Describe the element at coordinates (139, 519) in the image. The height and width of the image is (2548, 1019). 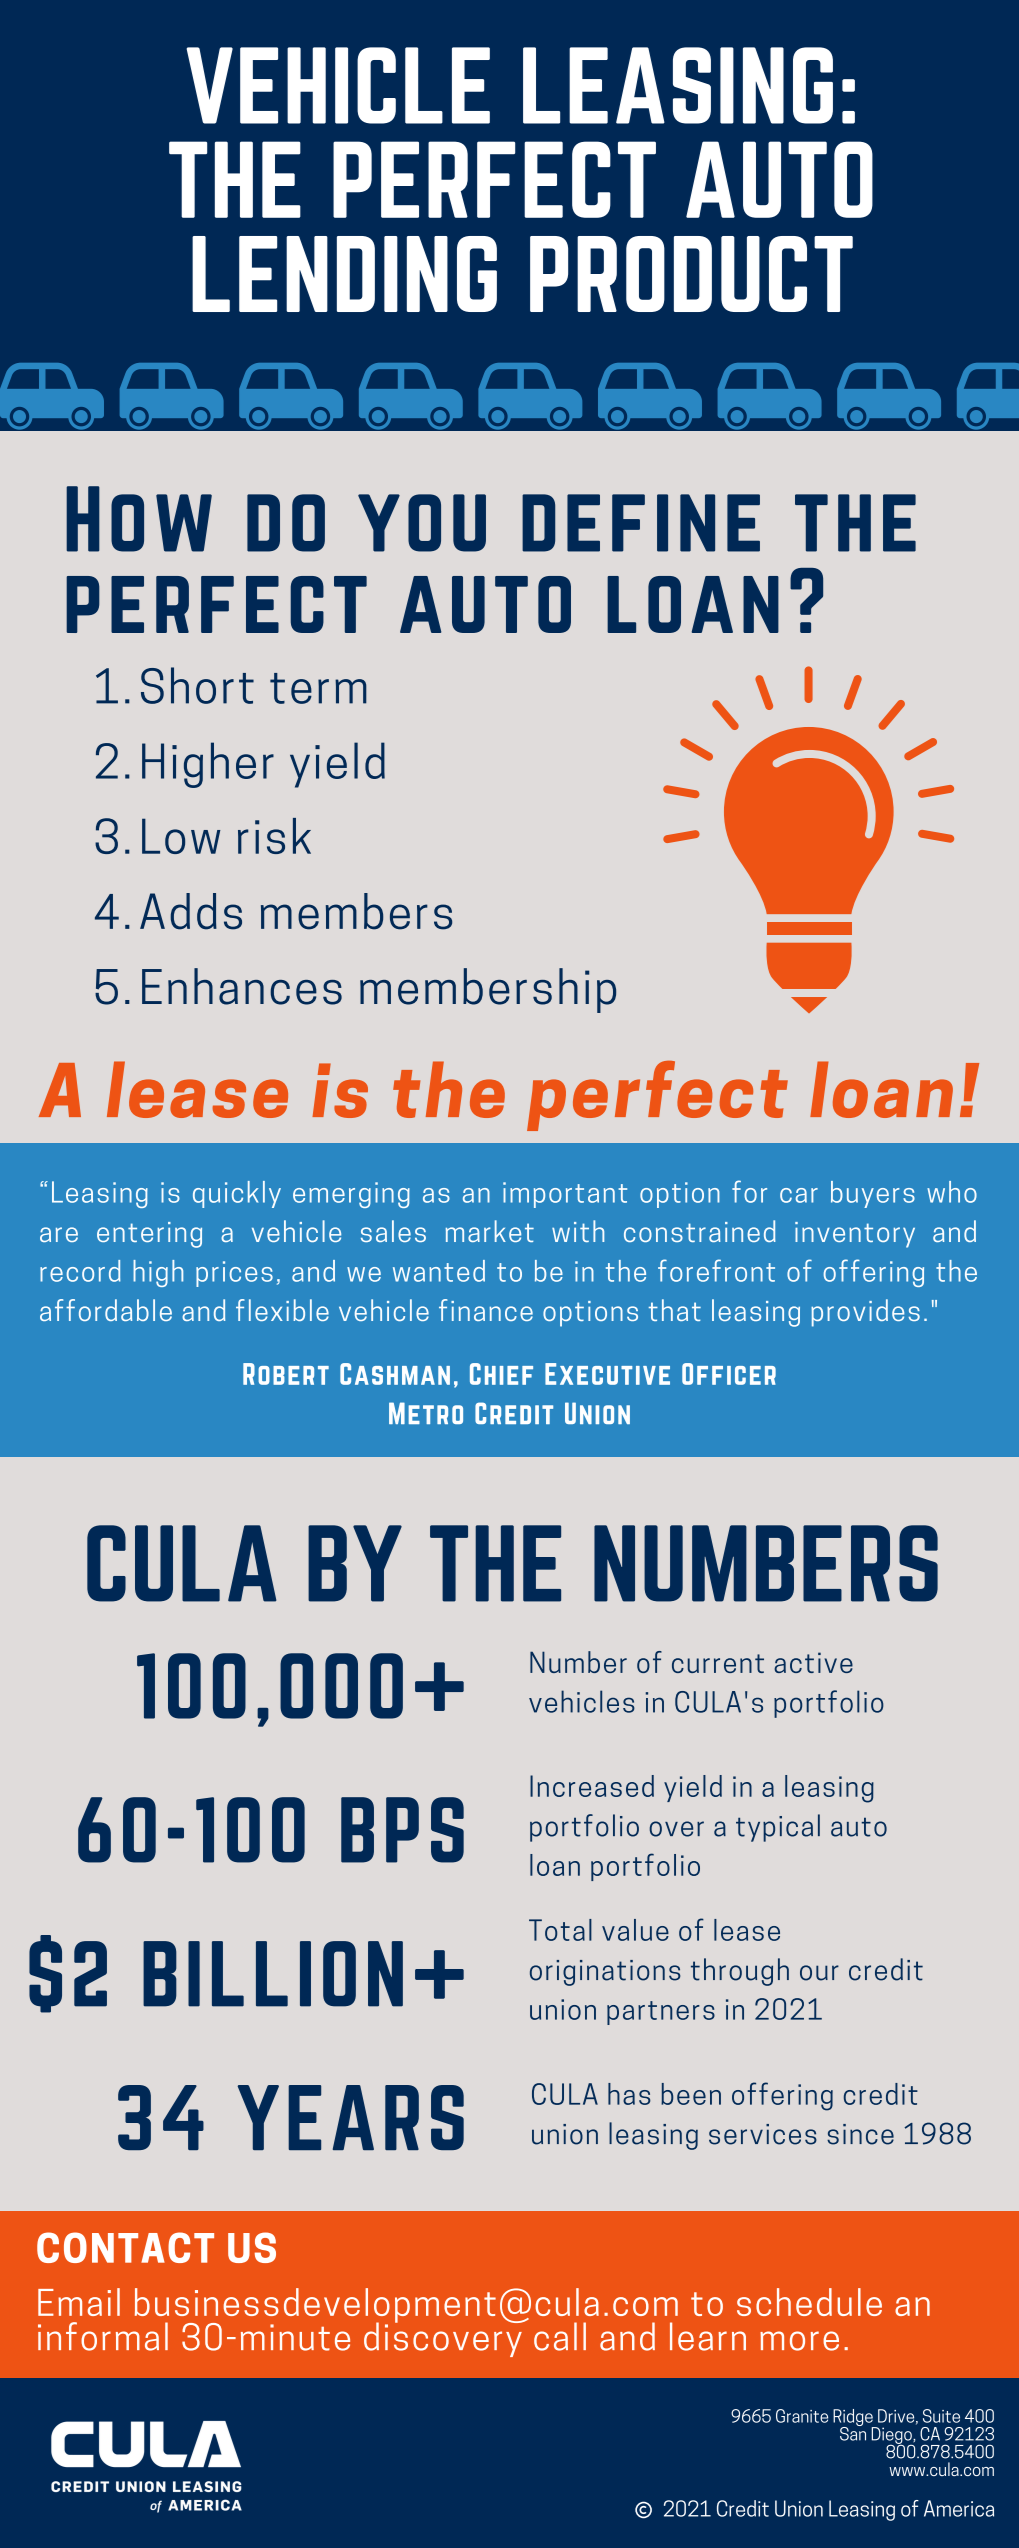
I see `How` at that location.
